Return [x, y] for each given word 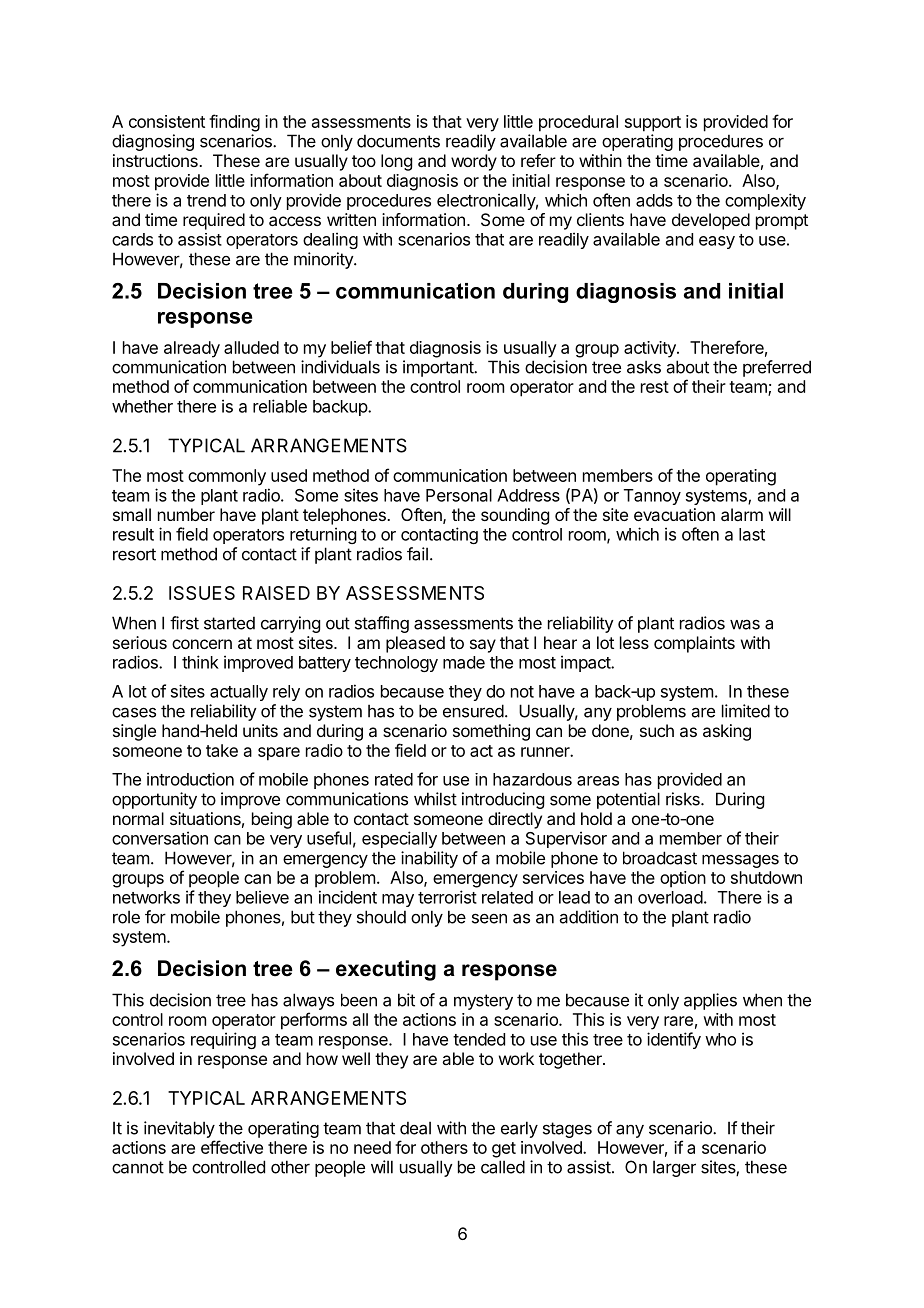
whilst [435, 799]
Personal [459, 495]
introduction [190, 779]
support [653, 124]
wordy [474, 162]
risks [684, 799]
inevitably [179, 1129]
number [186, 514]
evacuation [674, 514]
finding [234, 123]
